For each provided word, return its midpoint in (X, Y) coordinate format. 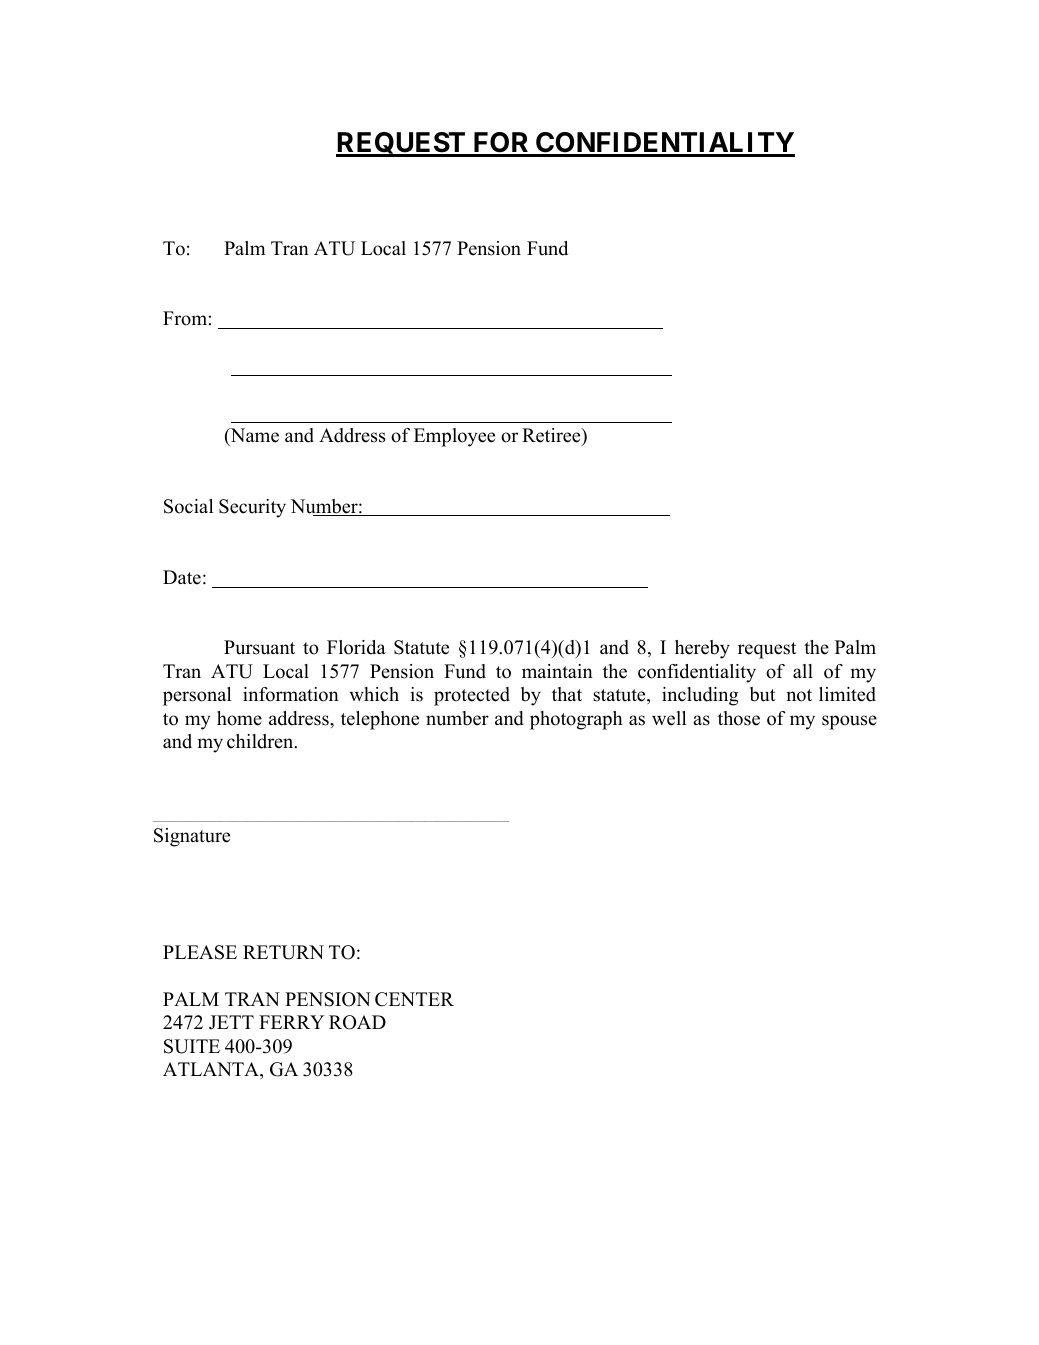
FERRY (291, 1022)
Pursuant (259, 647)
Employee (454, 437)
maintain (557, 671)
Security (252, 508)
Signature (192, 837)
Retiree (552, 437)
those (739, 718)
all (803, 671)
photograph (576, 720)
